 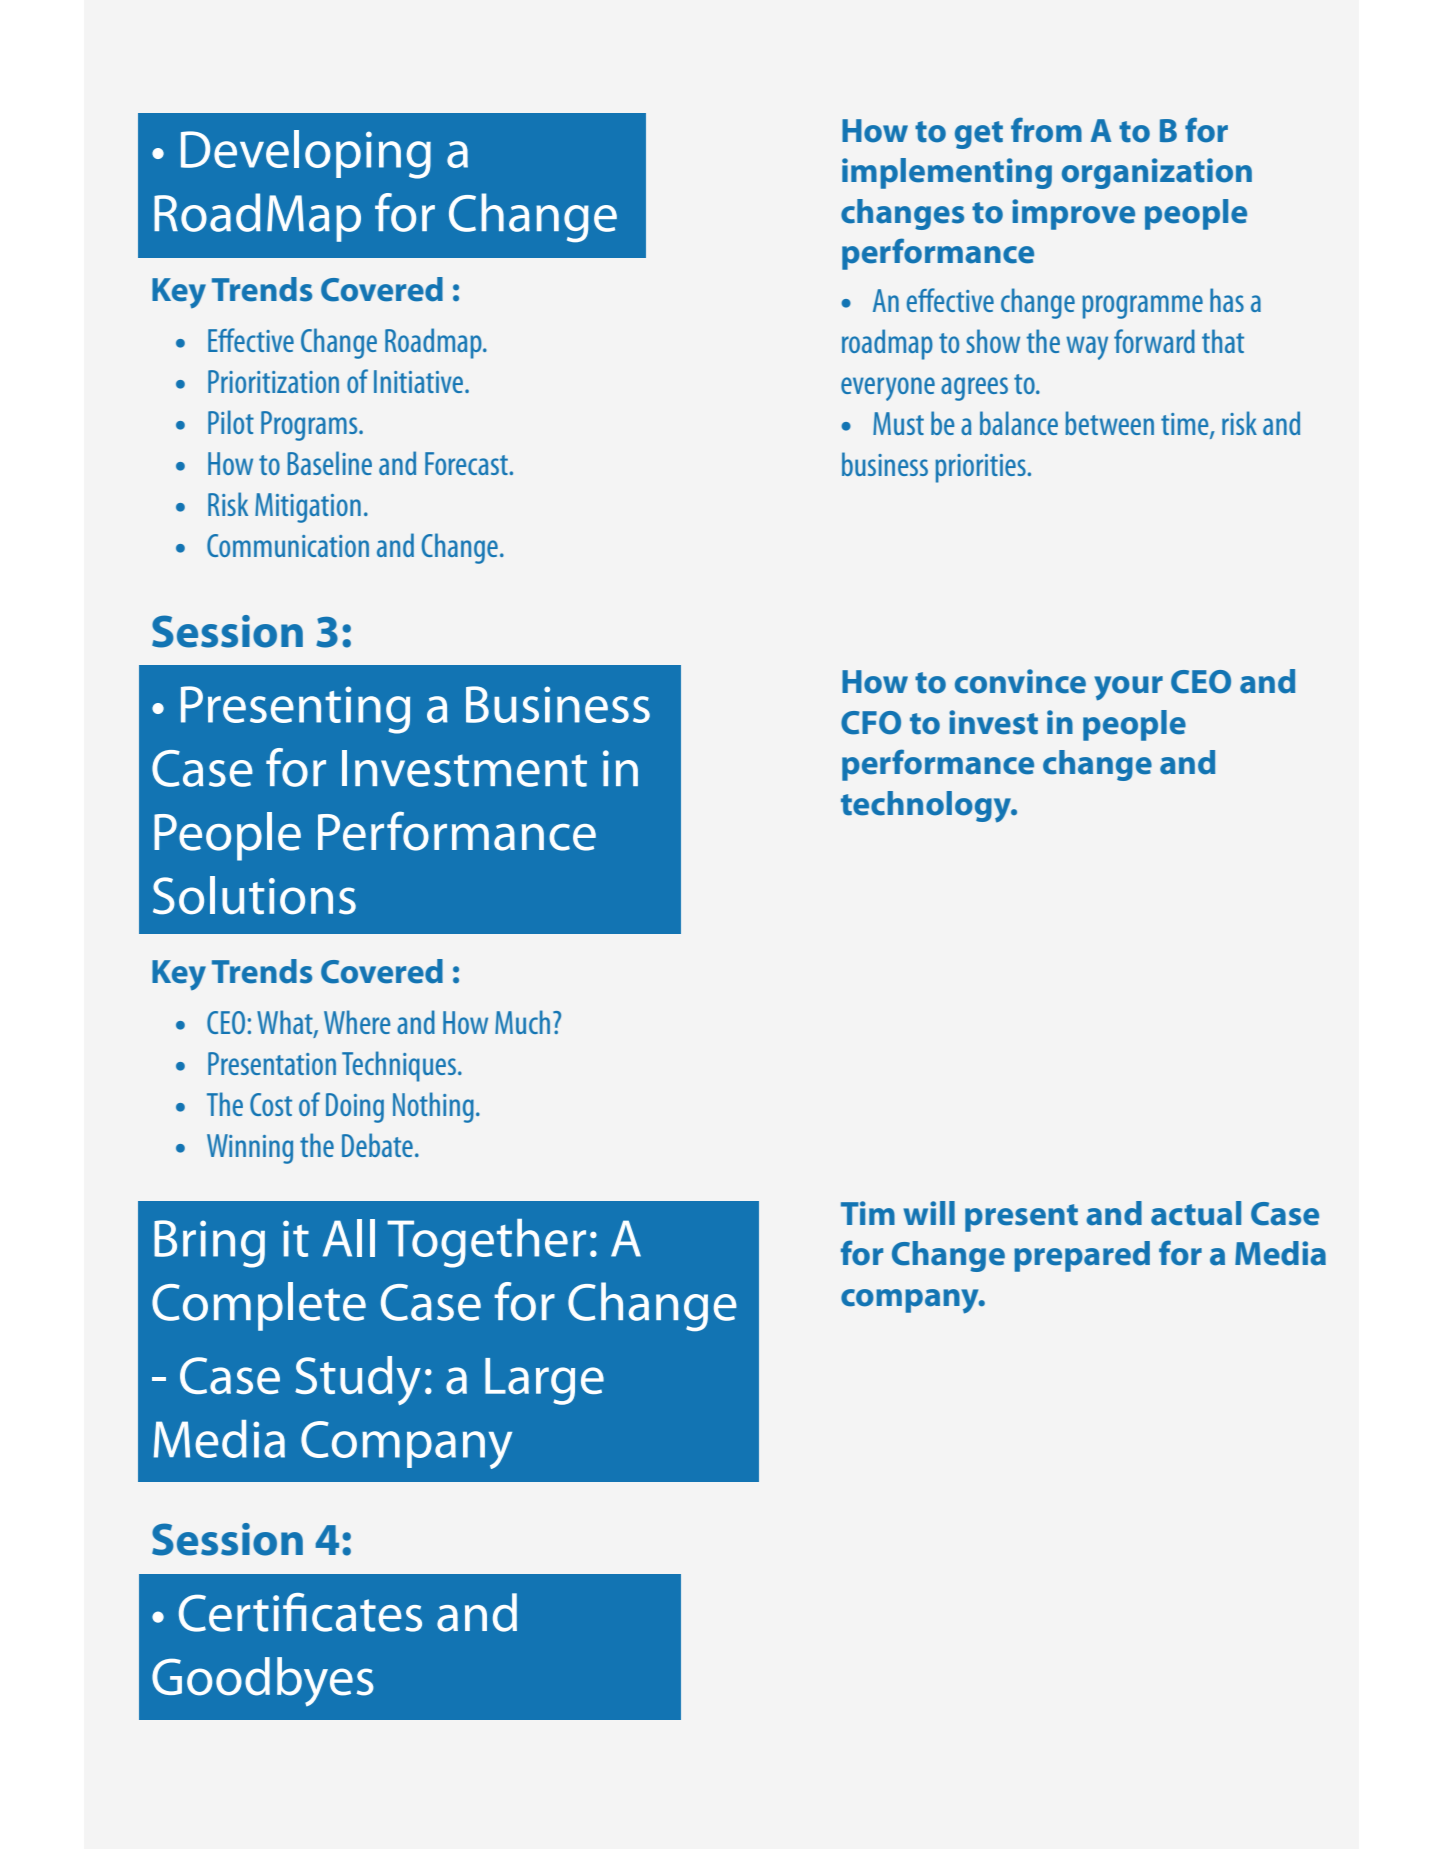 What do you see at coordinates (306, 154) in the page?
I see `Developing` at bounding box center [306, 154].
